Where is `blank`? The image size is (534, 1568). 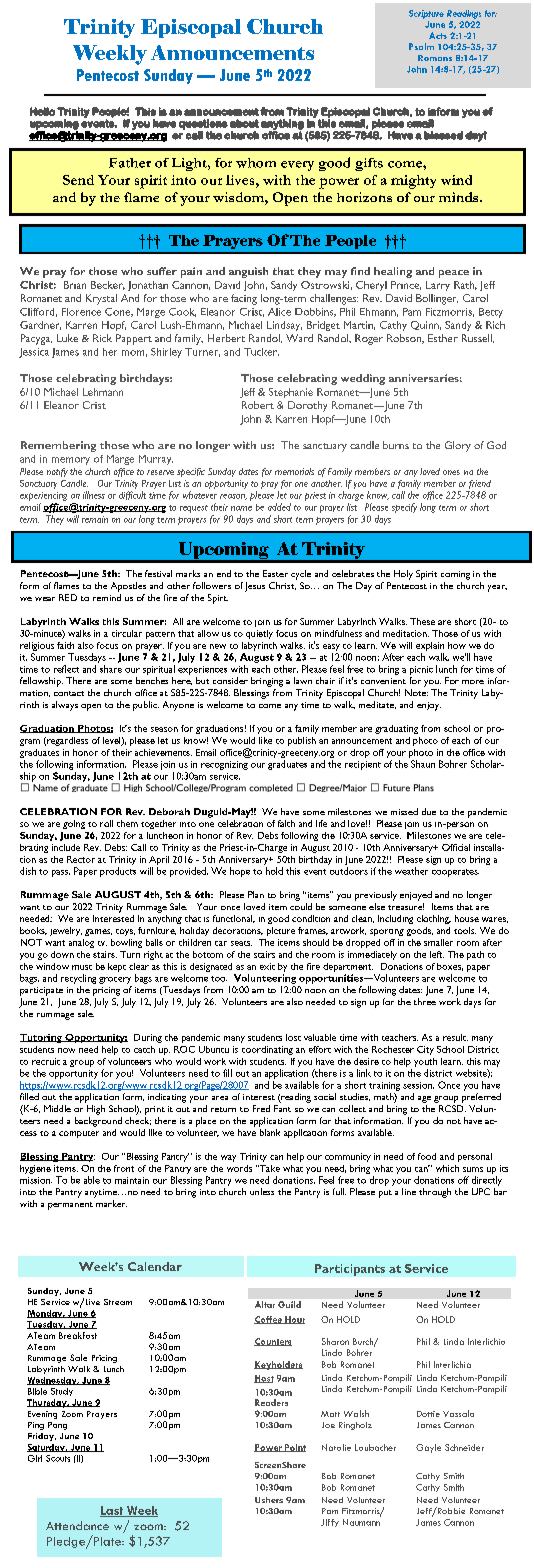
blank is located at coordinates (270, 1132).
